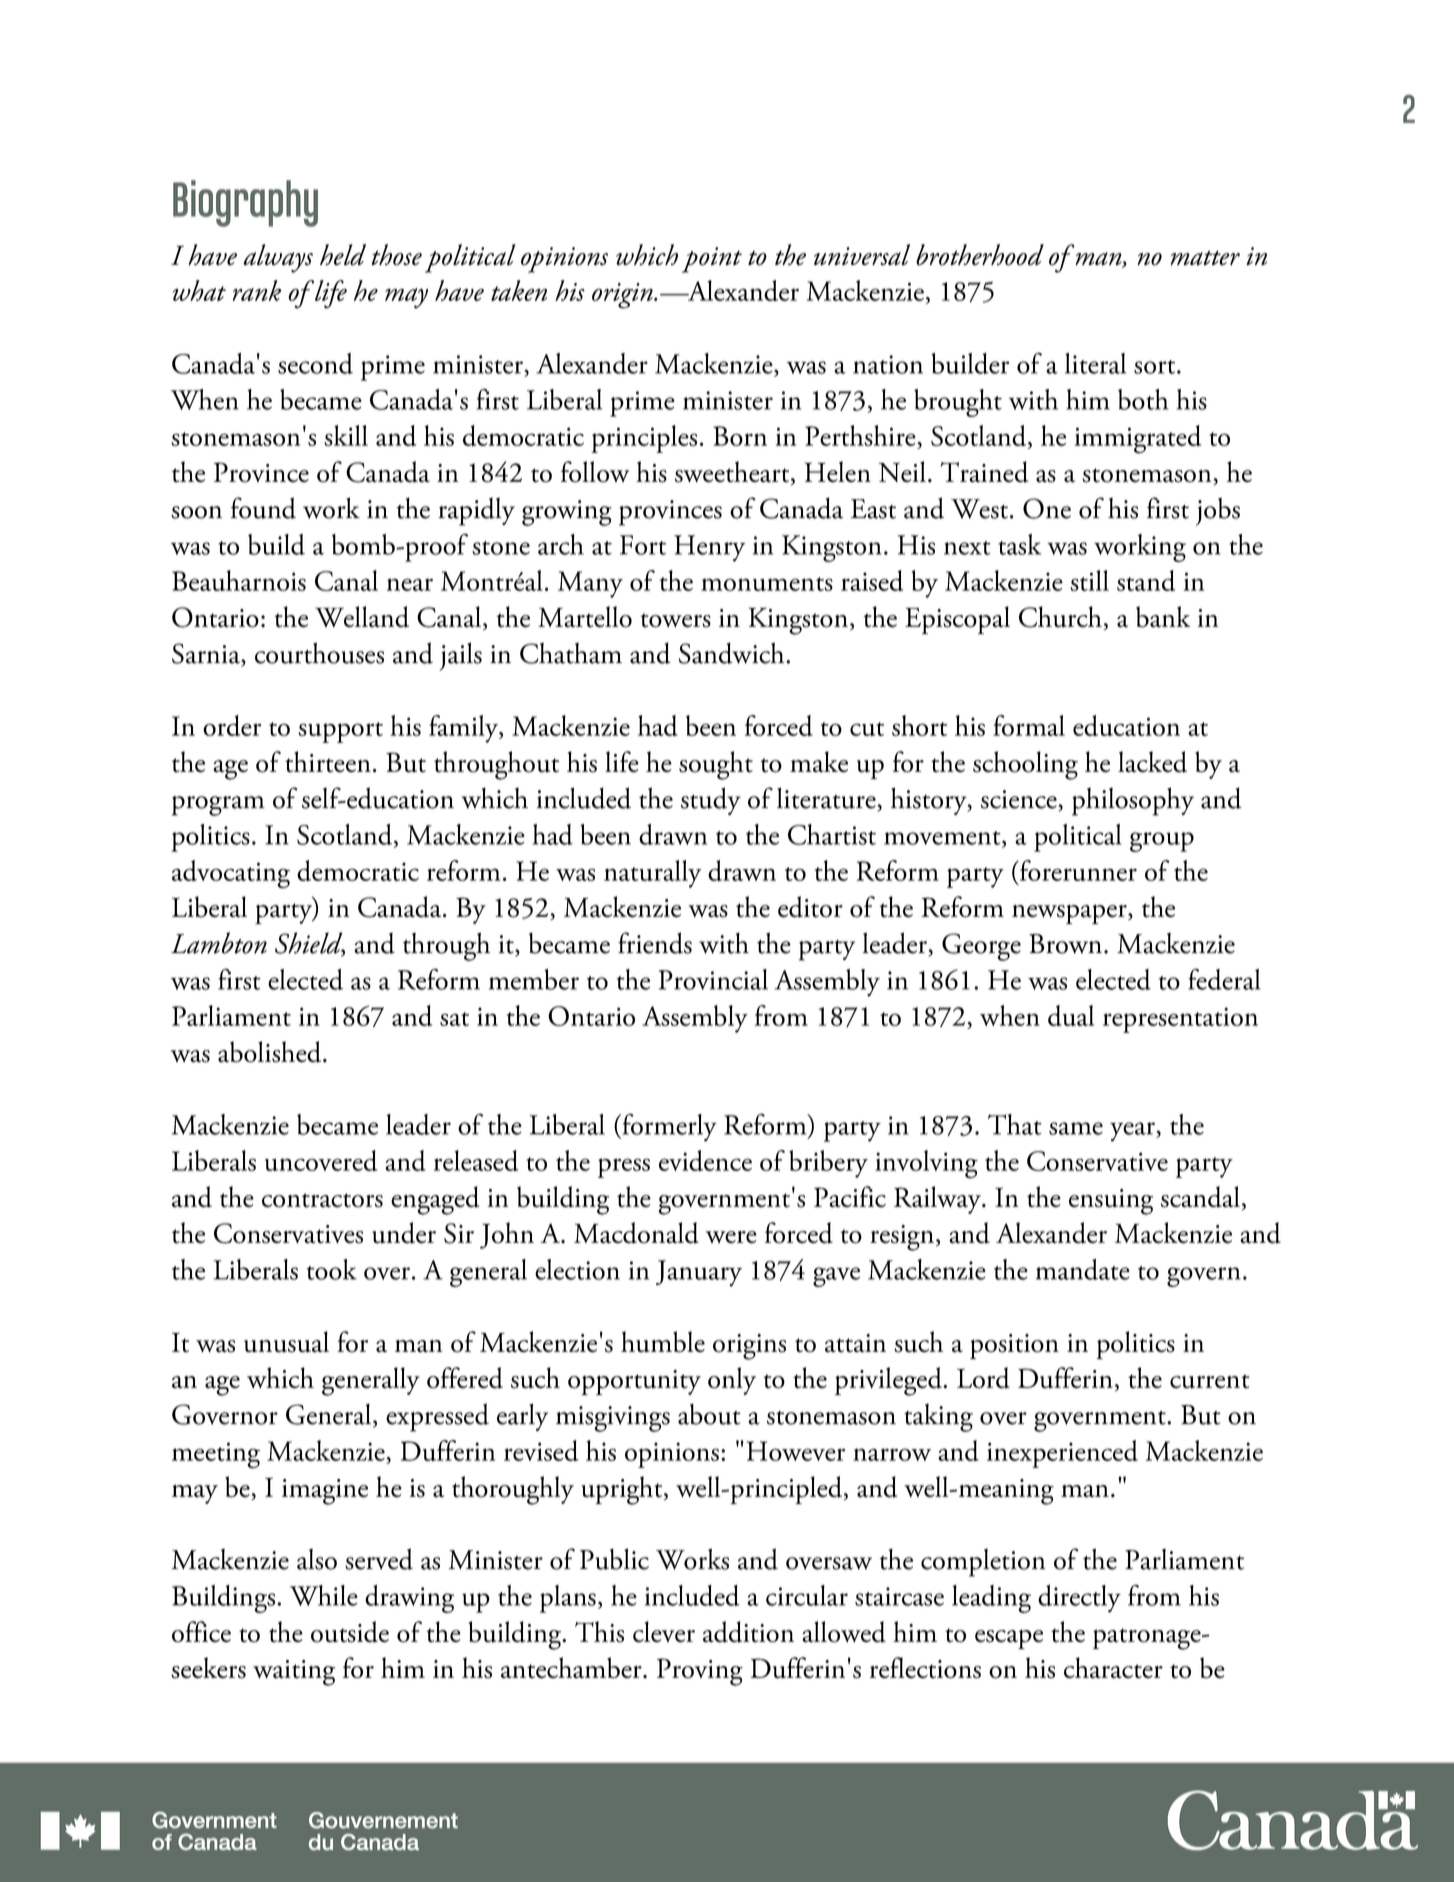 The width and height of the screenshot is (1454, 1882). I want to click on ensuing, so click(1111, 1202).
